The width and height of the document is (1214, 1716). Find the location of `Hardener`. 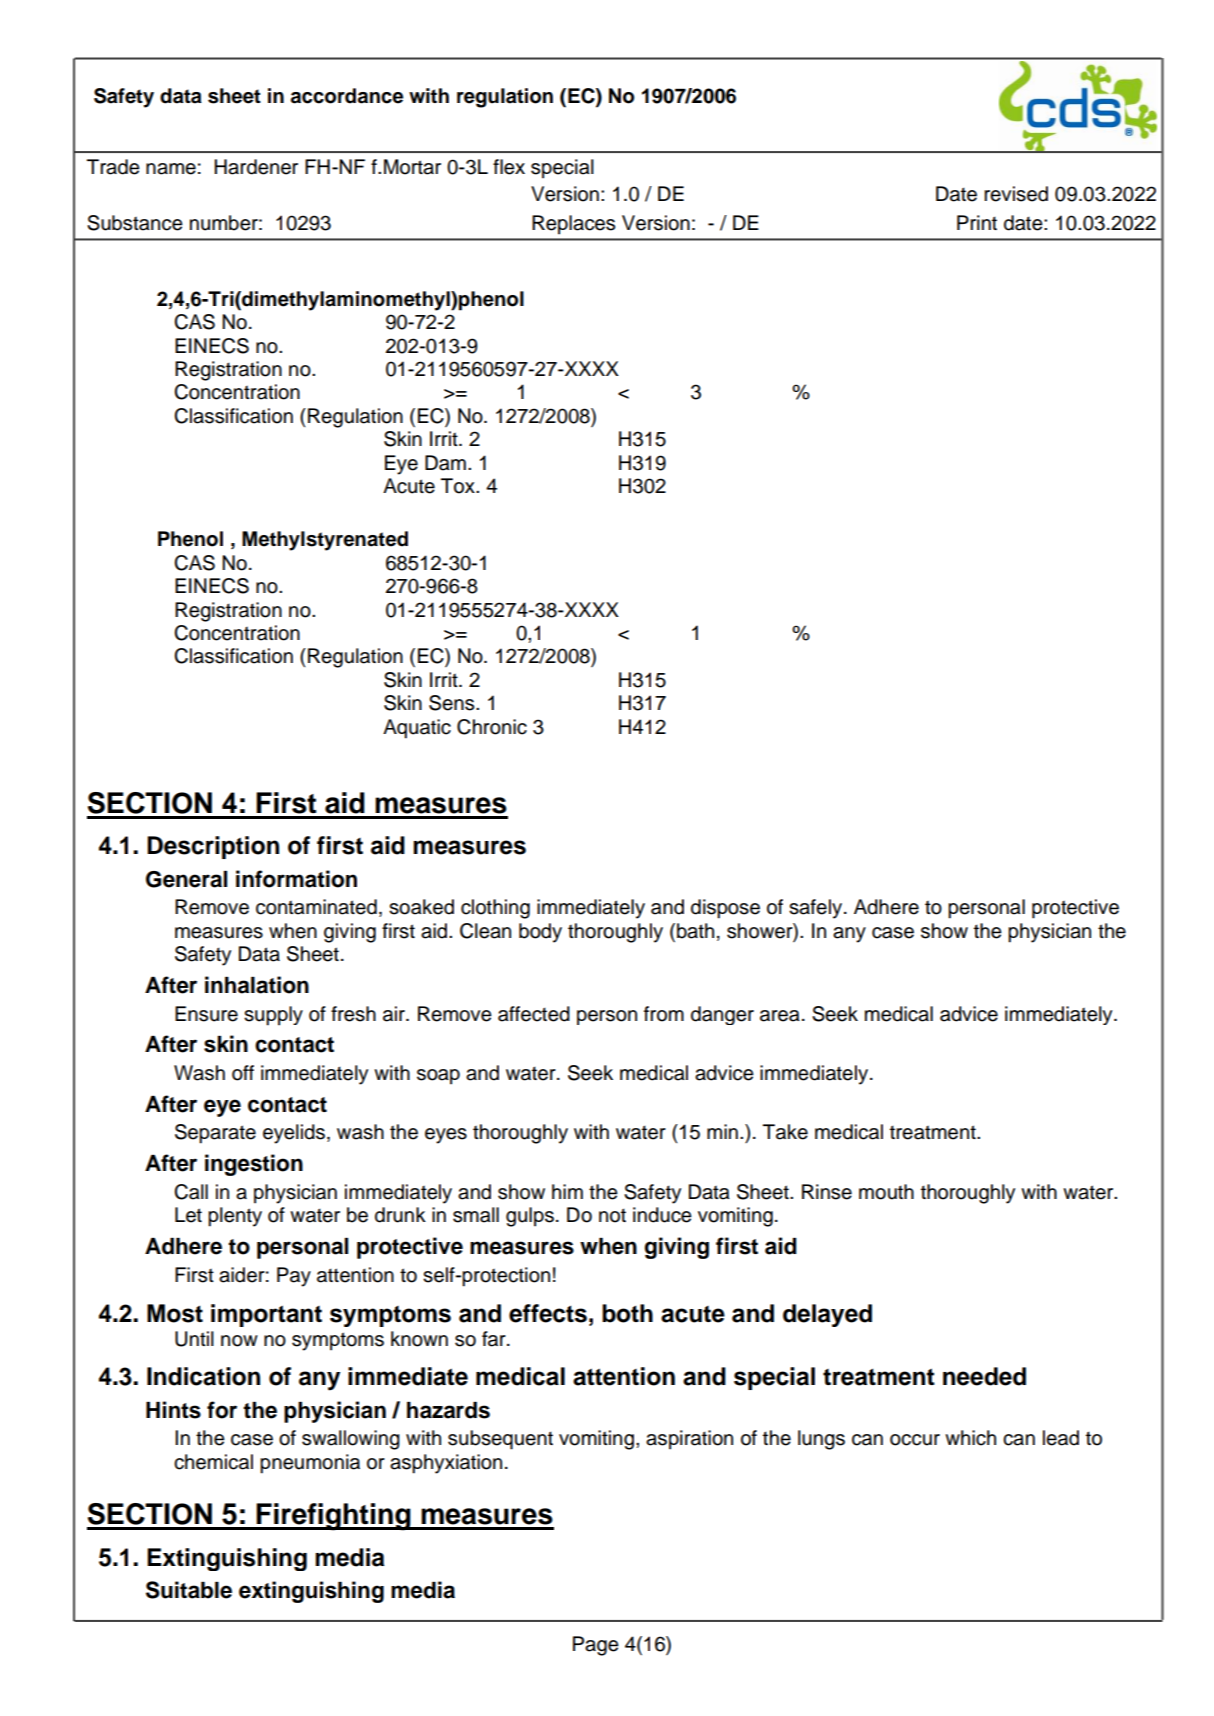

Hardener is located at coordinates (256, 167).
